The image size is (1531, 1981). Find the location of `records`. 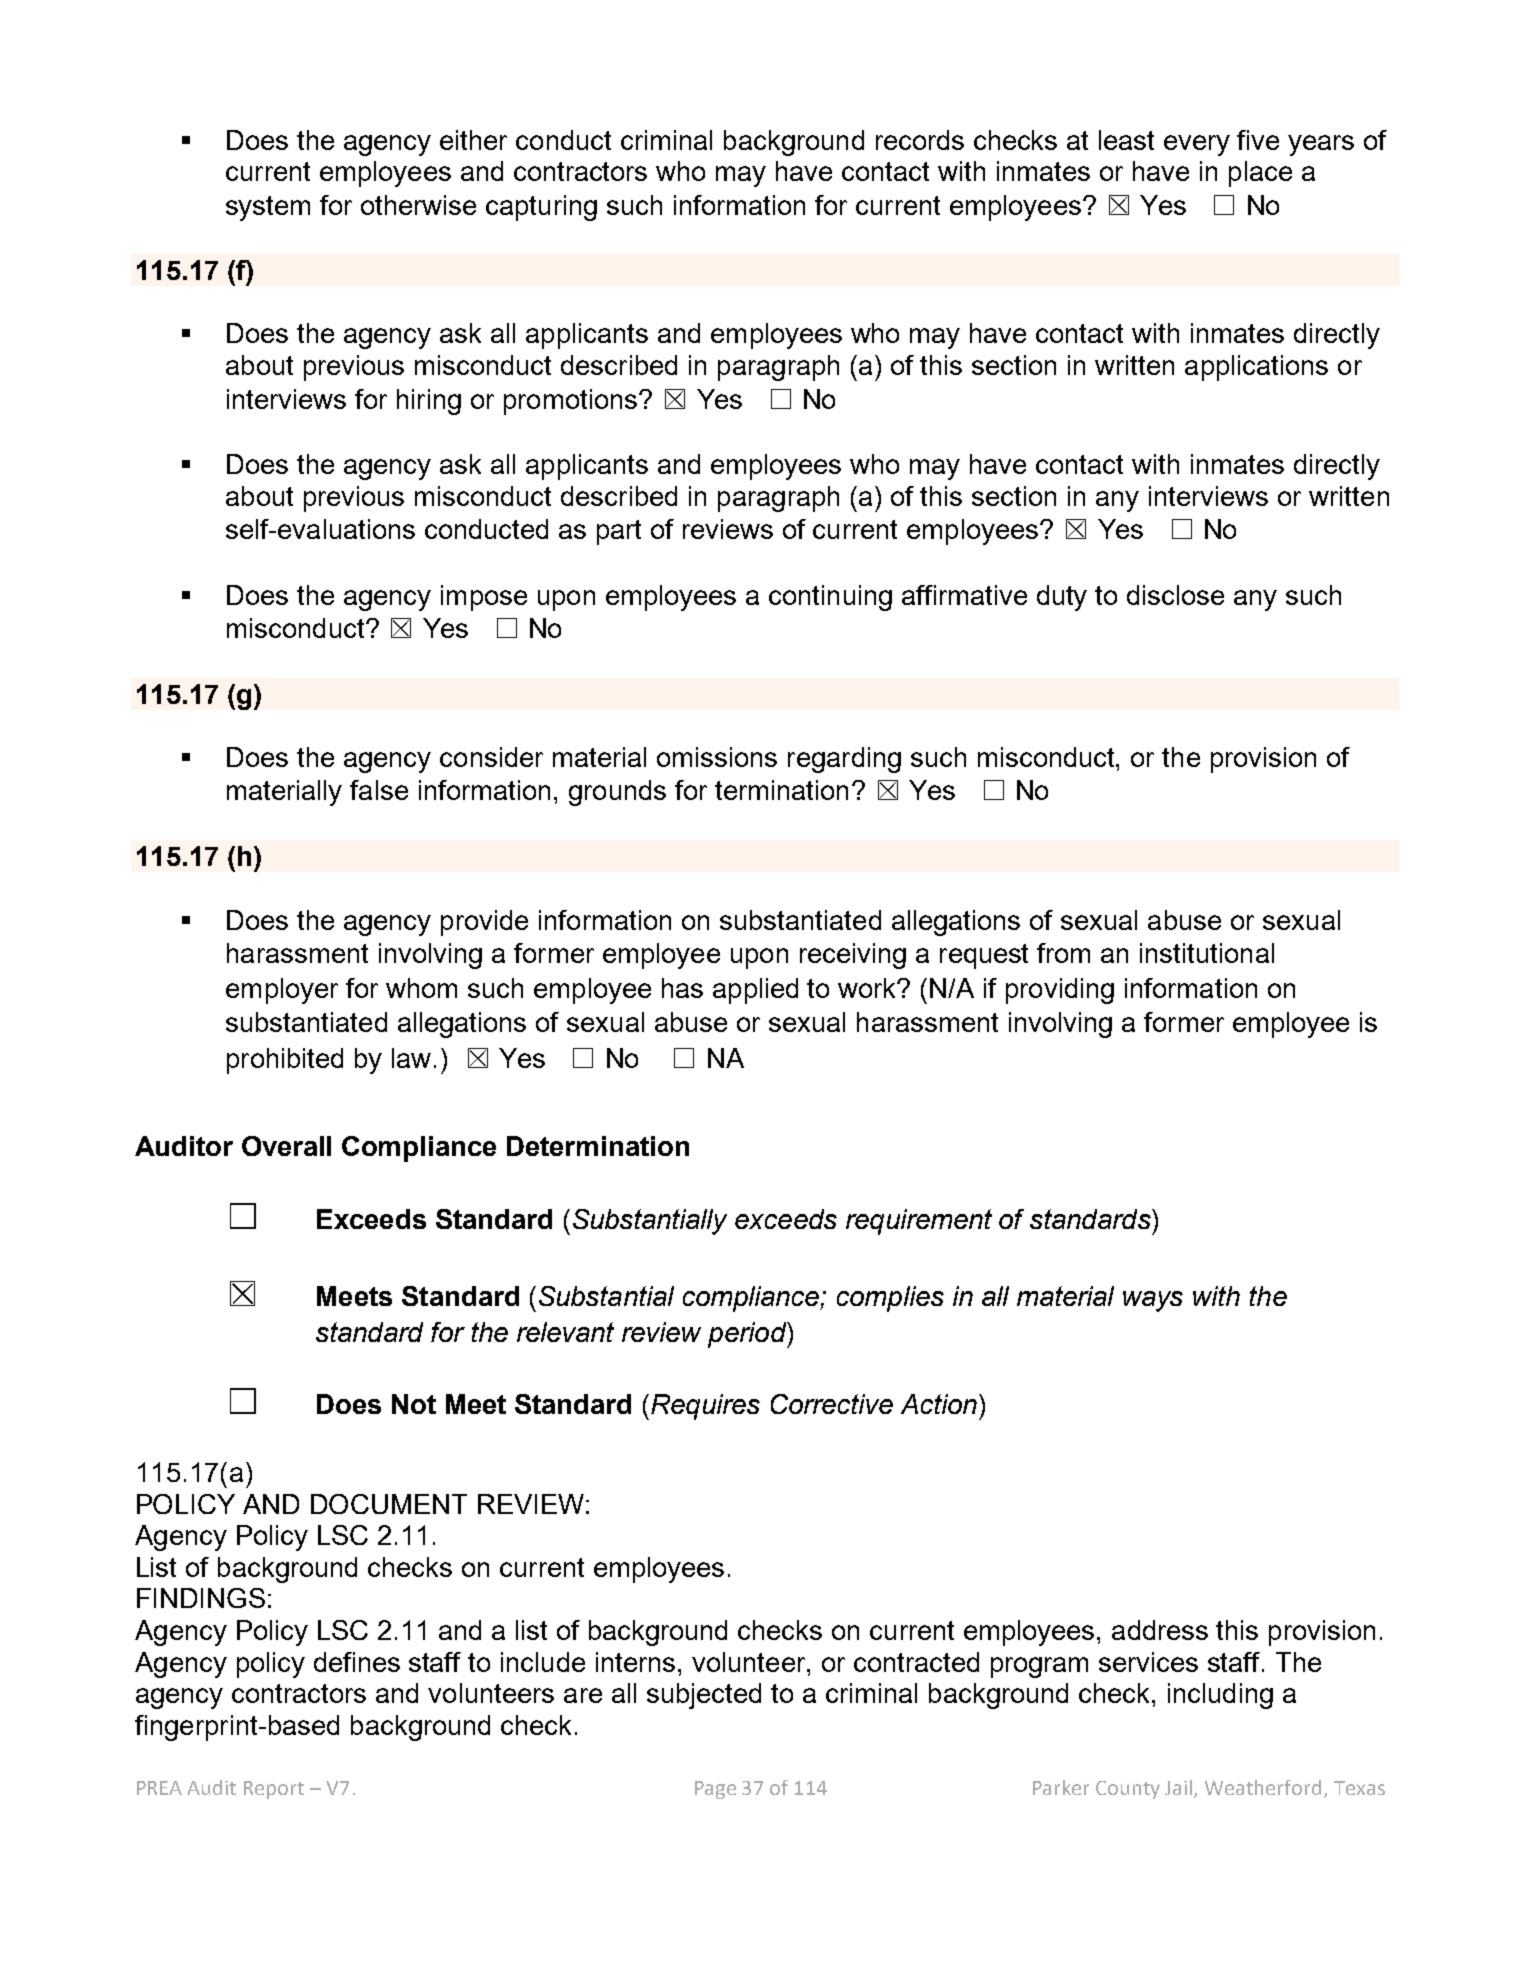

records is located at coordinates (920, 140).
